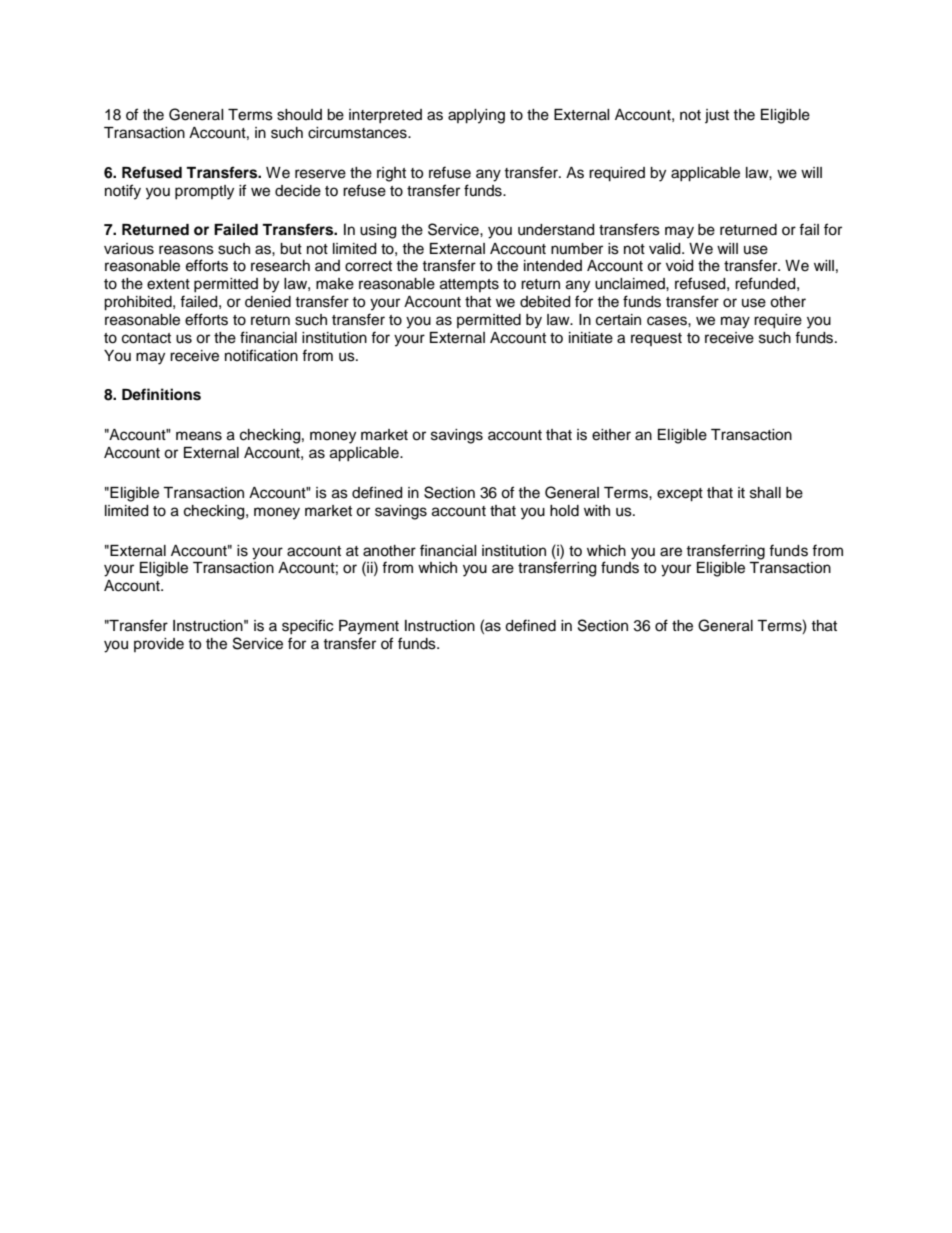 Image resolution: width=952 pixels, height=1233 pixels. What do you see at coordinates (597, 510) in the image?
I see `with` at bounding box center [597, 510].
